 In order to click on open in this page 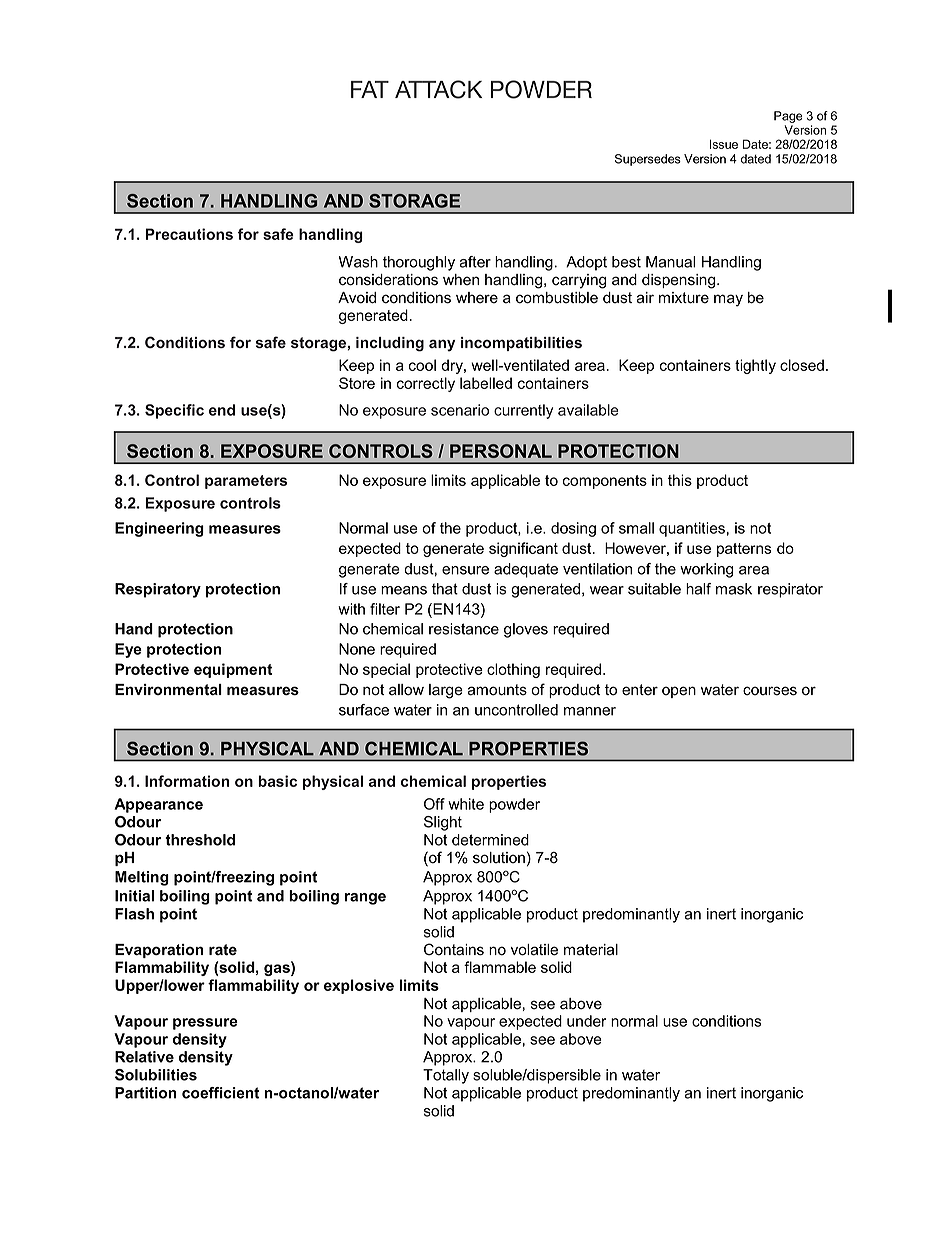, I will do `click(679, 692)`.
